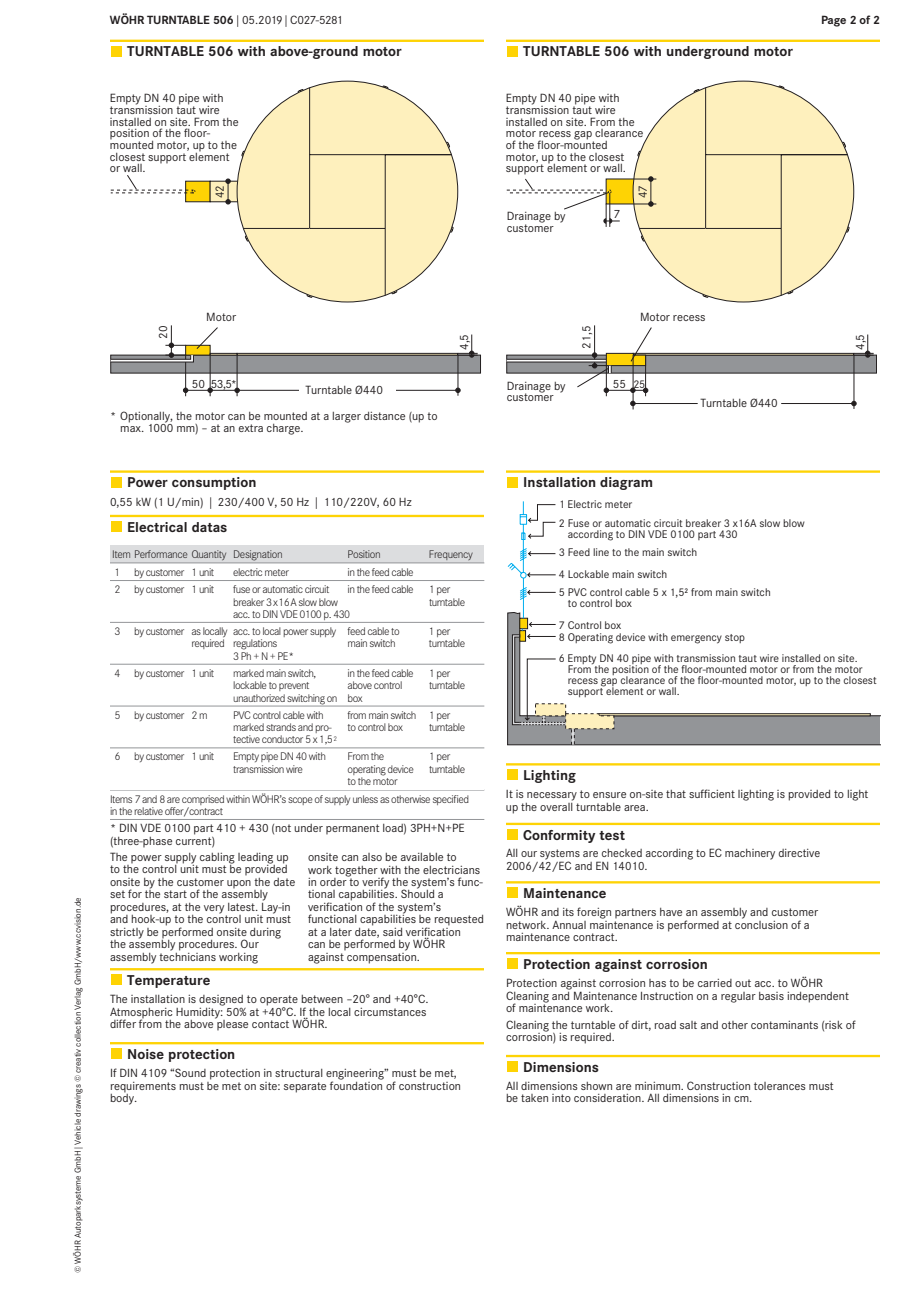 This image has width=924, height=1308. Describe the element at coordinates (451, 555) in the image. I see `Frequency` at that location.
